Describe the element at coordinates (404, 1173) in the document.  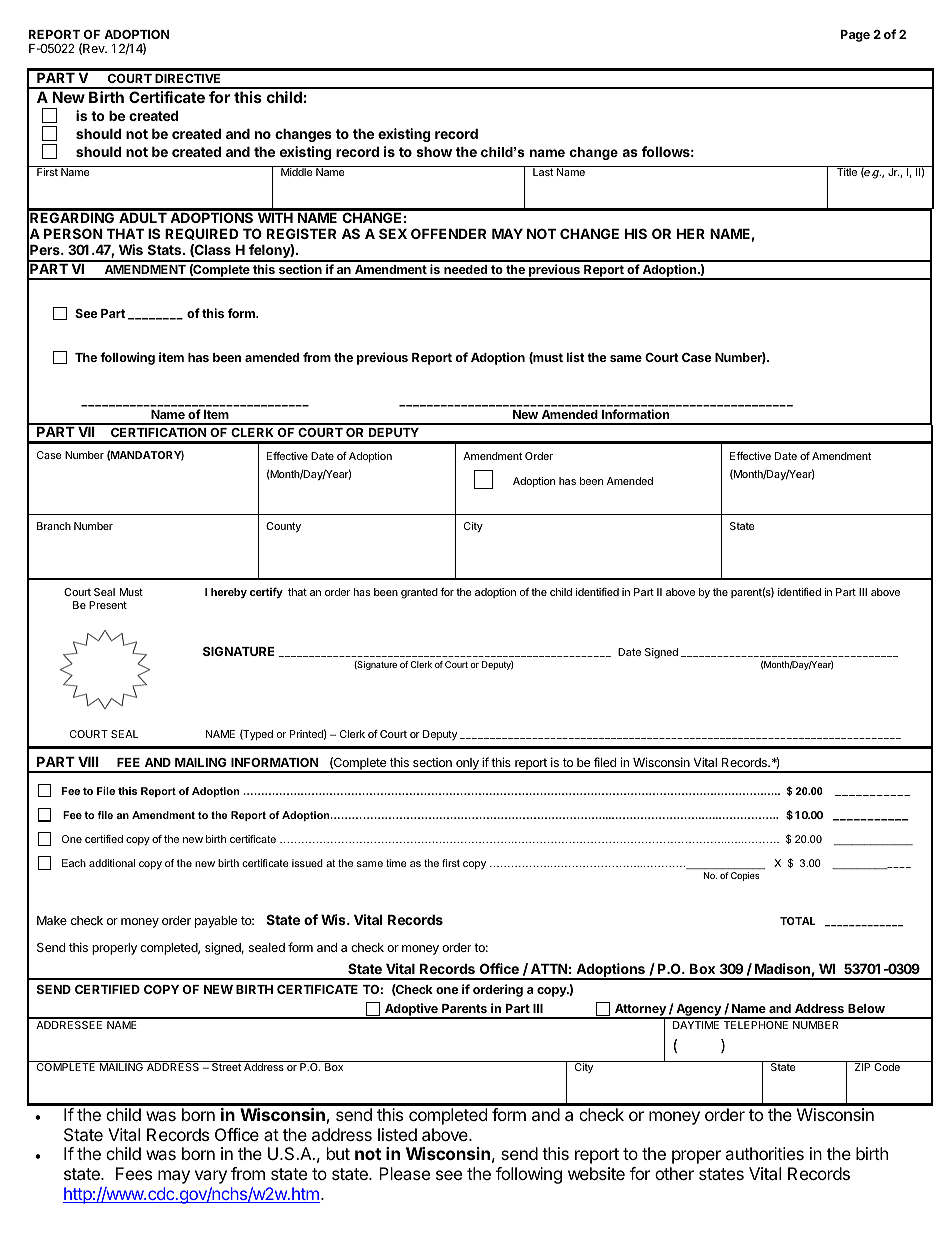
I see `Please` at that location.
